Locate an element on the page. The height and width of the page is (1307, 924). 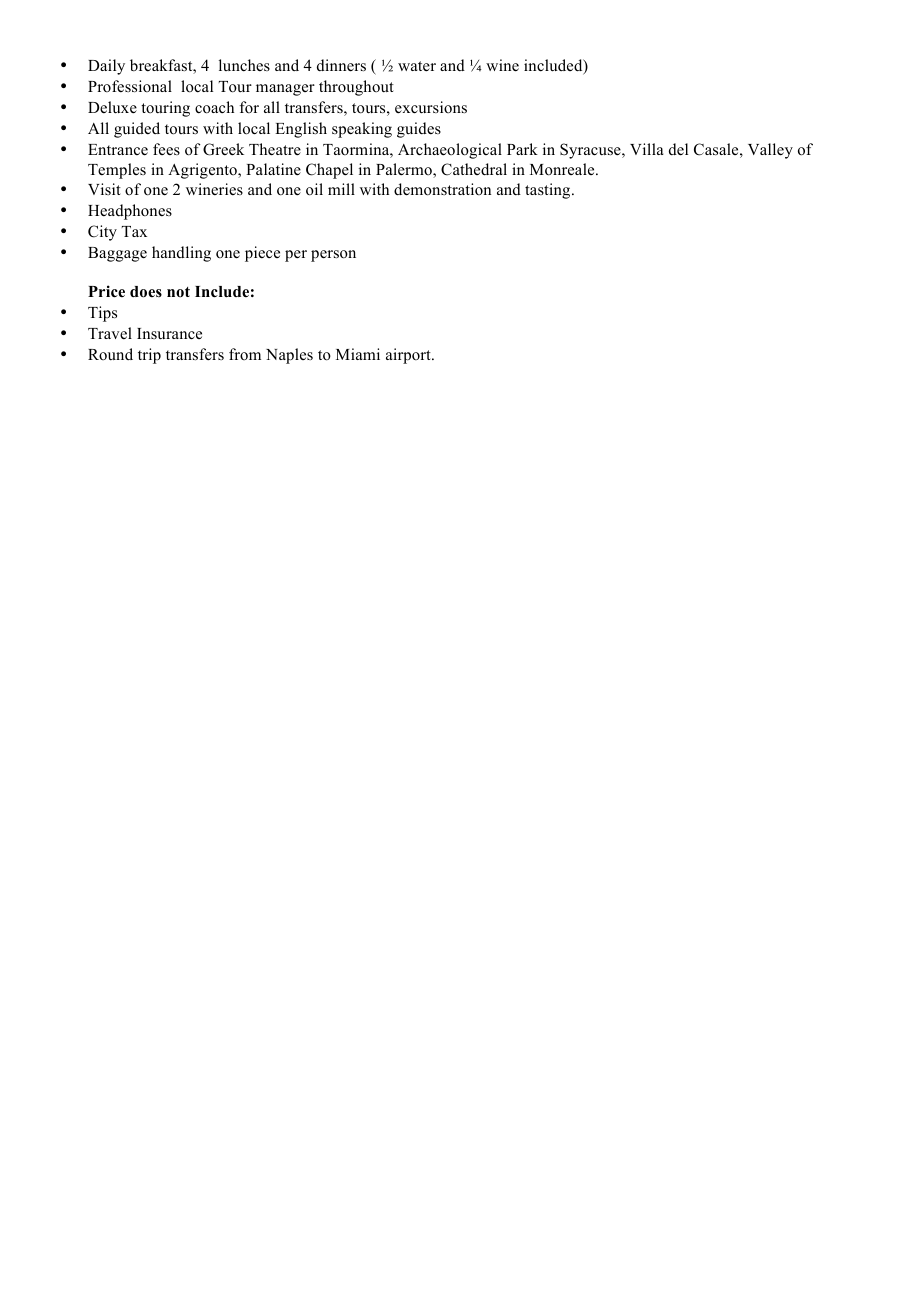
Villa is located at coordinates (647, 149).
